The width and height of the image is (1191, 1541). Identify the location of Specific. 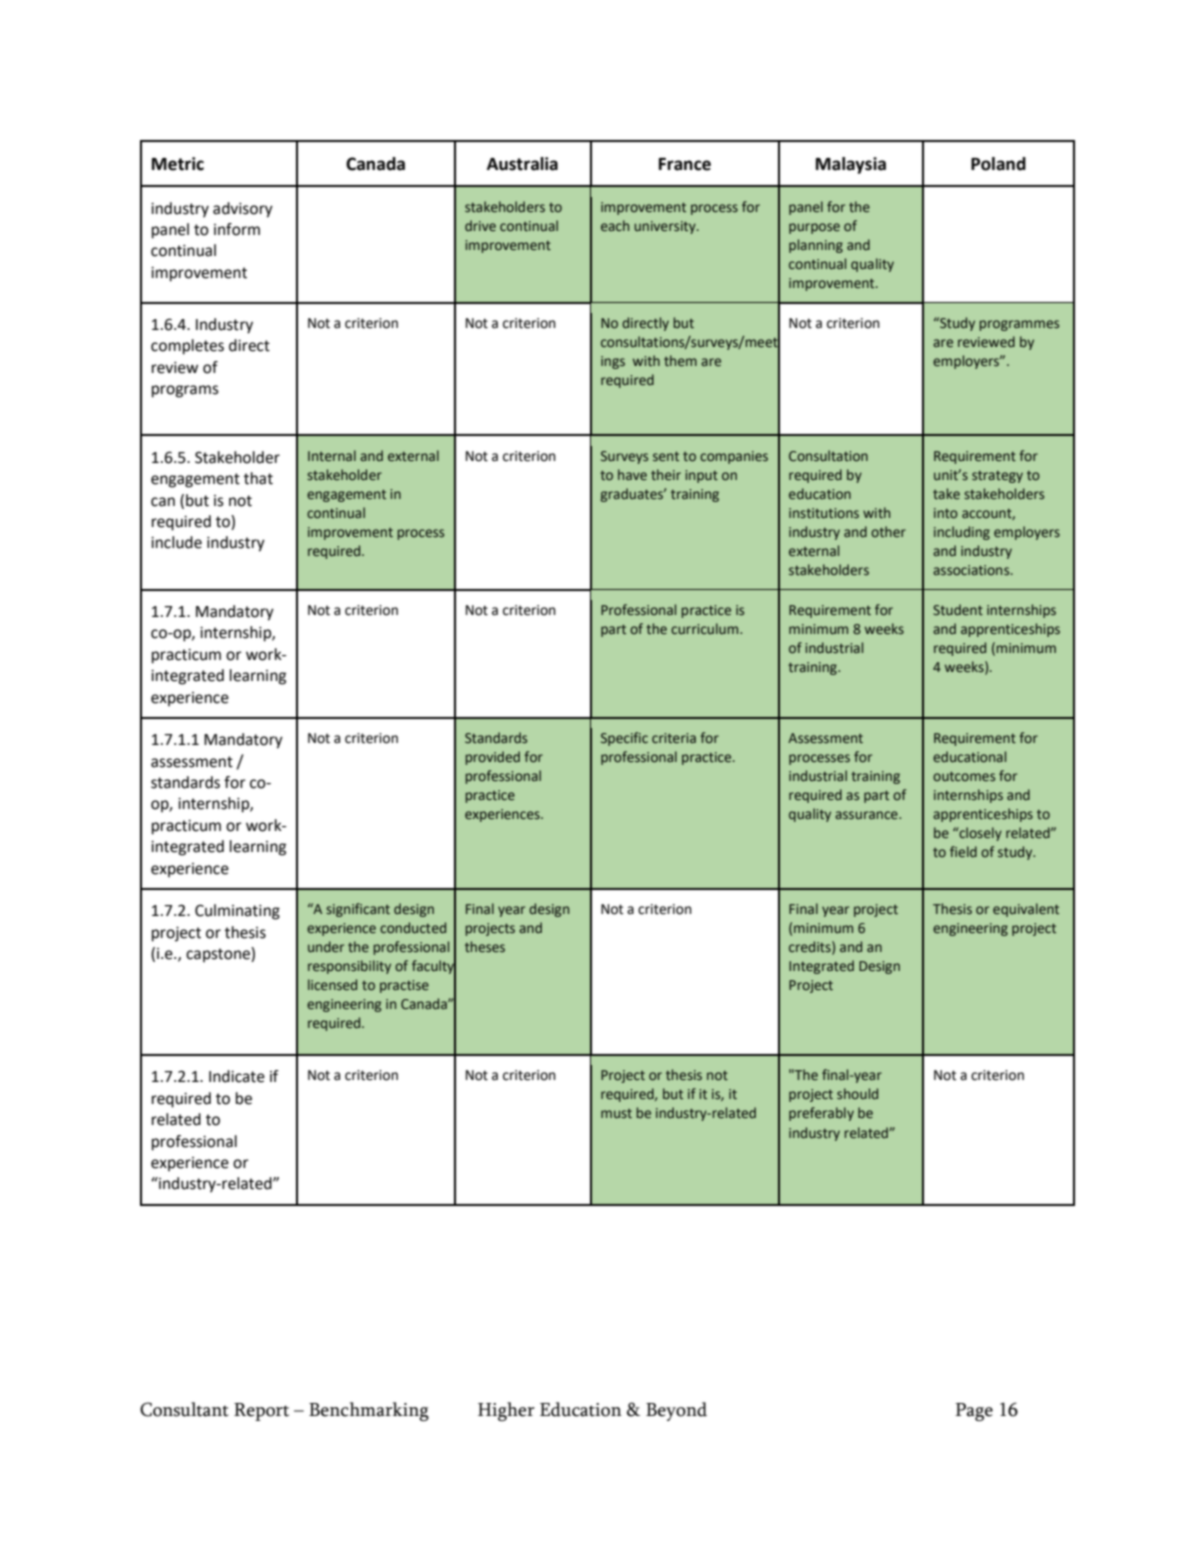
(624, 739).
